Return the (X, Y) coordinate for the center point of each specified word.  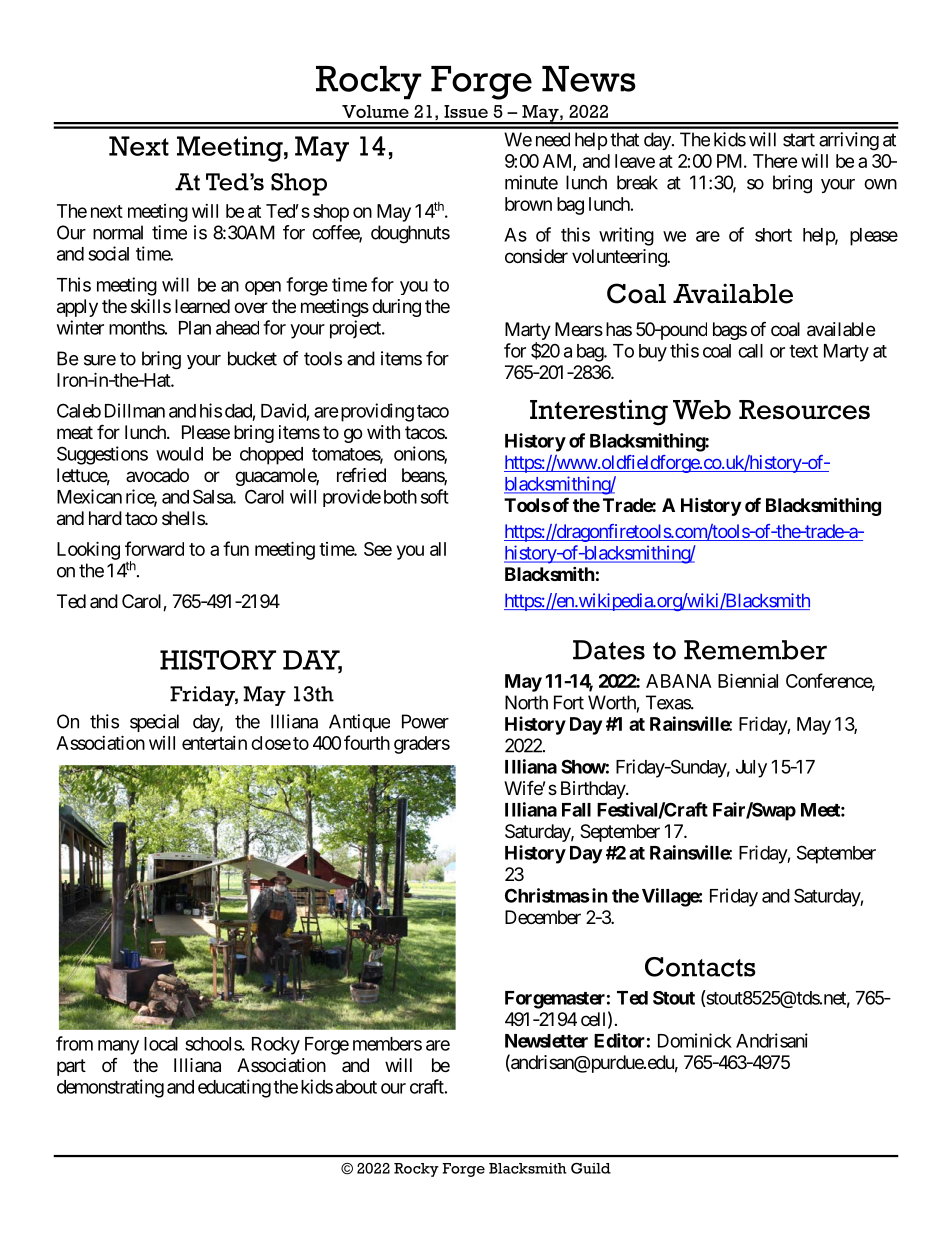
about (356, 1087)
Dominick (695, 1040)
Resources (804, 410)
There (775, 161)
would (179, 454)
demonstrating (110, 1088)
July (751, 769)
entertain (214, 743)
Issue (466, 111)
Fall (576, 810)
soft (435, 496)
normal (118, 232)
